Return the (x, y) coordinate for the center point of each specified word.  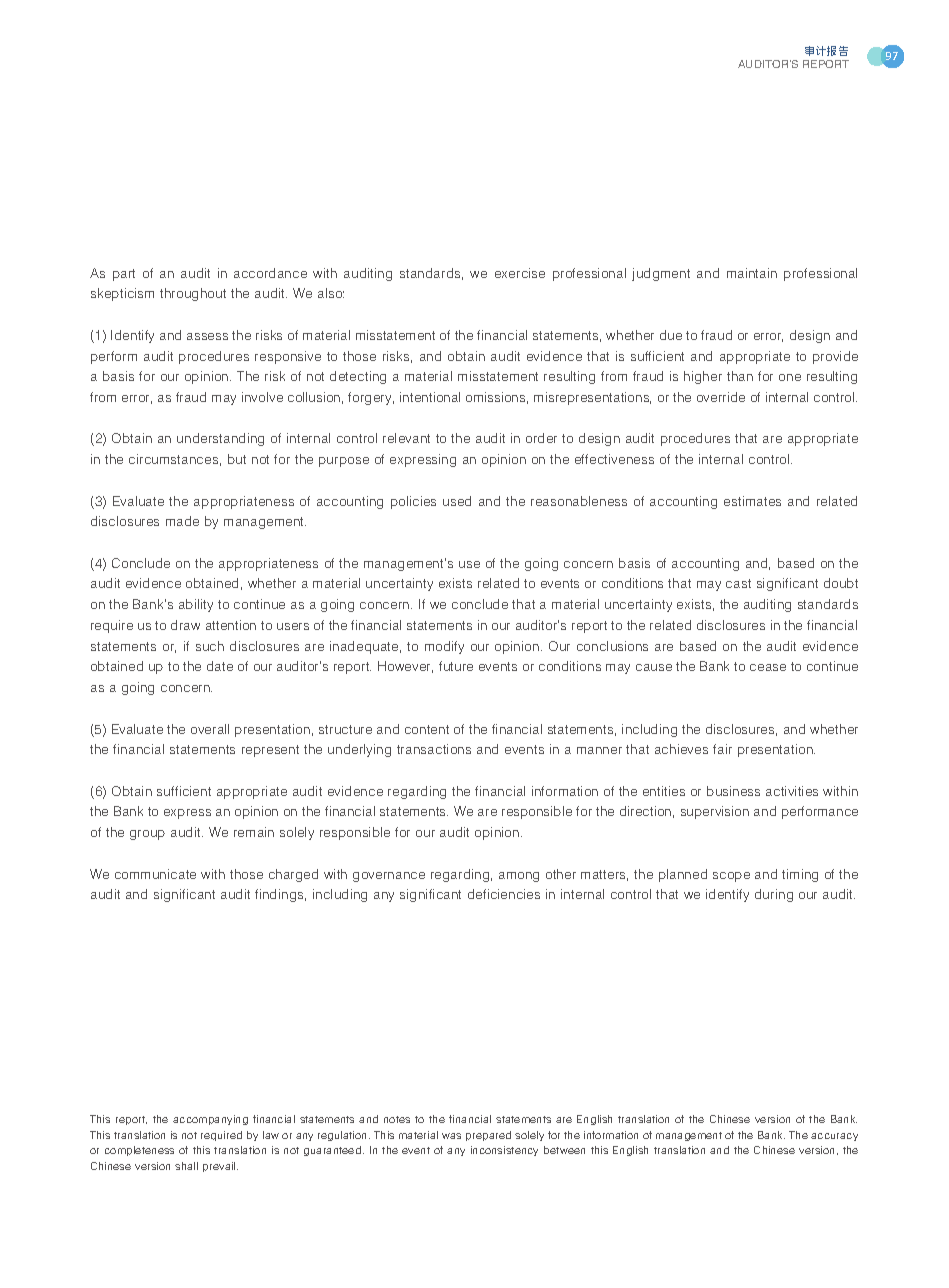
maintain (752, 273)
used (457, 501)
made (182, 521)
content (427, 729)
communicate (155, 874)
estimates (752, 501)
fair (722, 749)
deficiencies (504, 894)
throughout (193, 294)
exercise (520, 273)
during (774, 895)
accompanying (210, 1120)
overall (210, 729)
